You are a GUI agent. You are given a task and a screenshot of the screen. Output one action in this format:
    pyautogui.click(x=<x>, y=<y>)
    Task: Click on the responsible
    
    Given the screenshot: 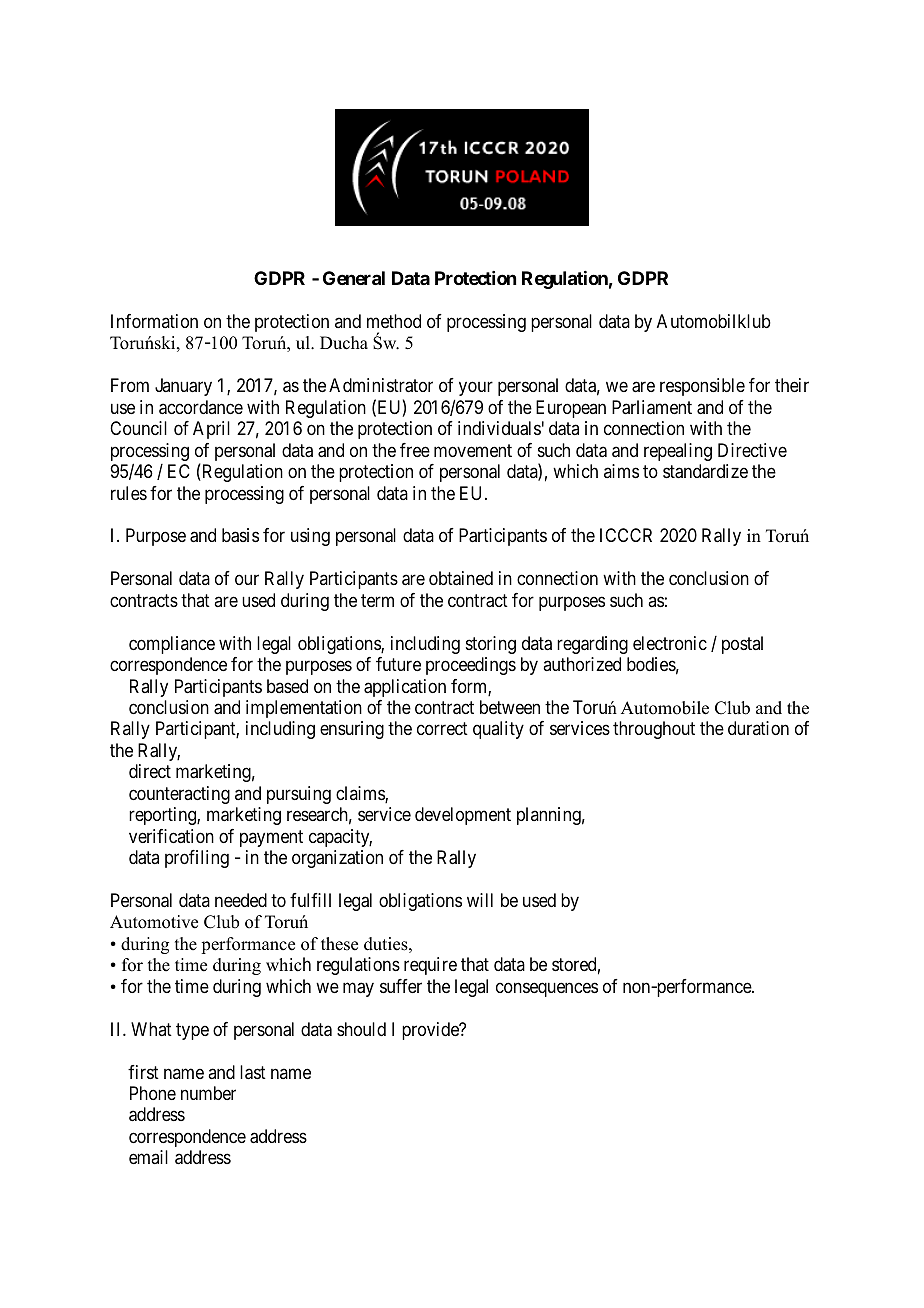 What is the action you would take?
    pyautogui.click(x=702, y=387)
